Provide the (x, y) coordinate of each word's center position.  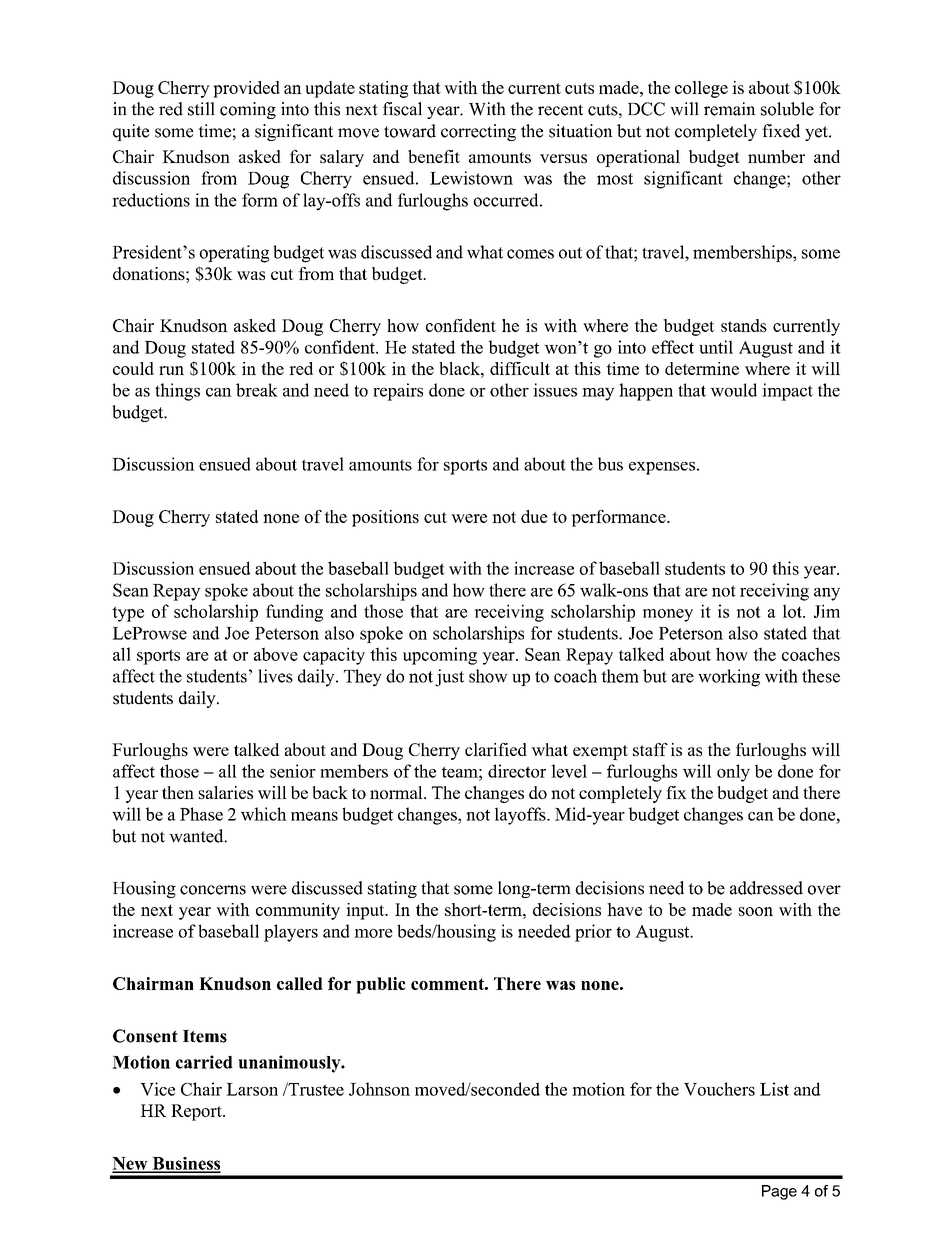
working (729, 678)
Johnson (379, 1089)
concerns (213, 890)
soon (756, 911)
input (366, 911)
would (733, 390)
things (177, 392)
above (276, 654)
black (460, 368)
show (488, 676)
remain (730, 109)
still (201, 109)
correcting (478, 132)
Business (185, 1164)
